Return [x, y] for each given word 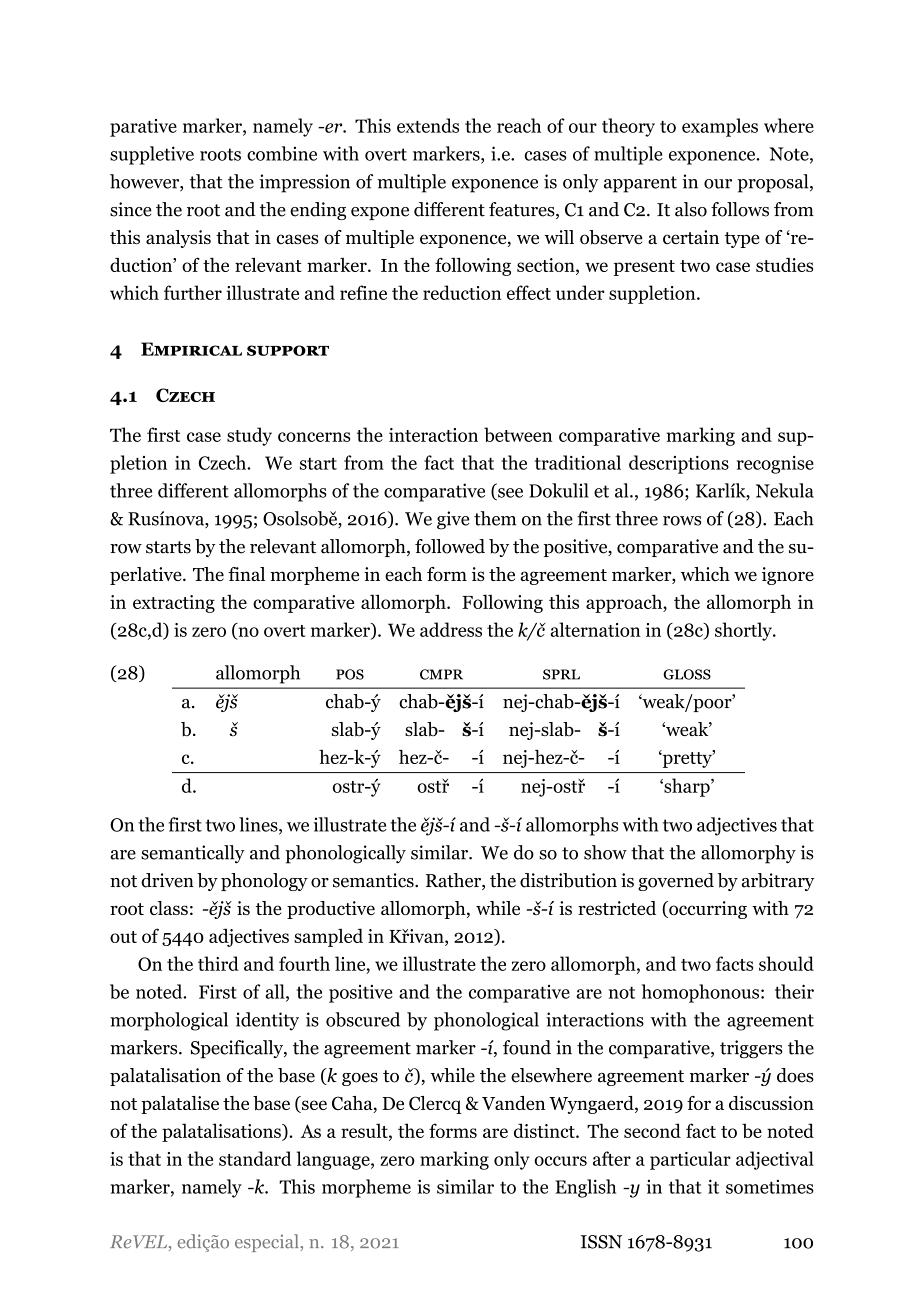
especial [267, 1243]
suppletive [152, 155]
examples [720, 127]
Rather [454, 881]
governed [676, 882]
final [246, 574]
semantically [193, 854]
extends [428, 125]
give [453, 520]
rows [682, 521]
